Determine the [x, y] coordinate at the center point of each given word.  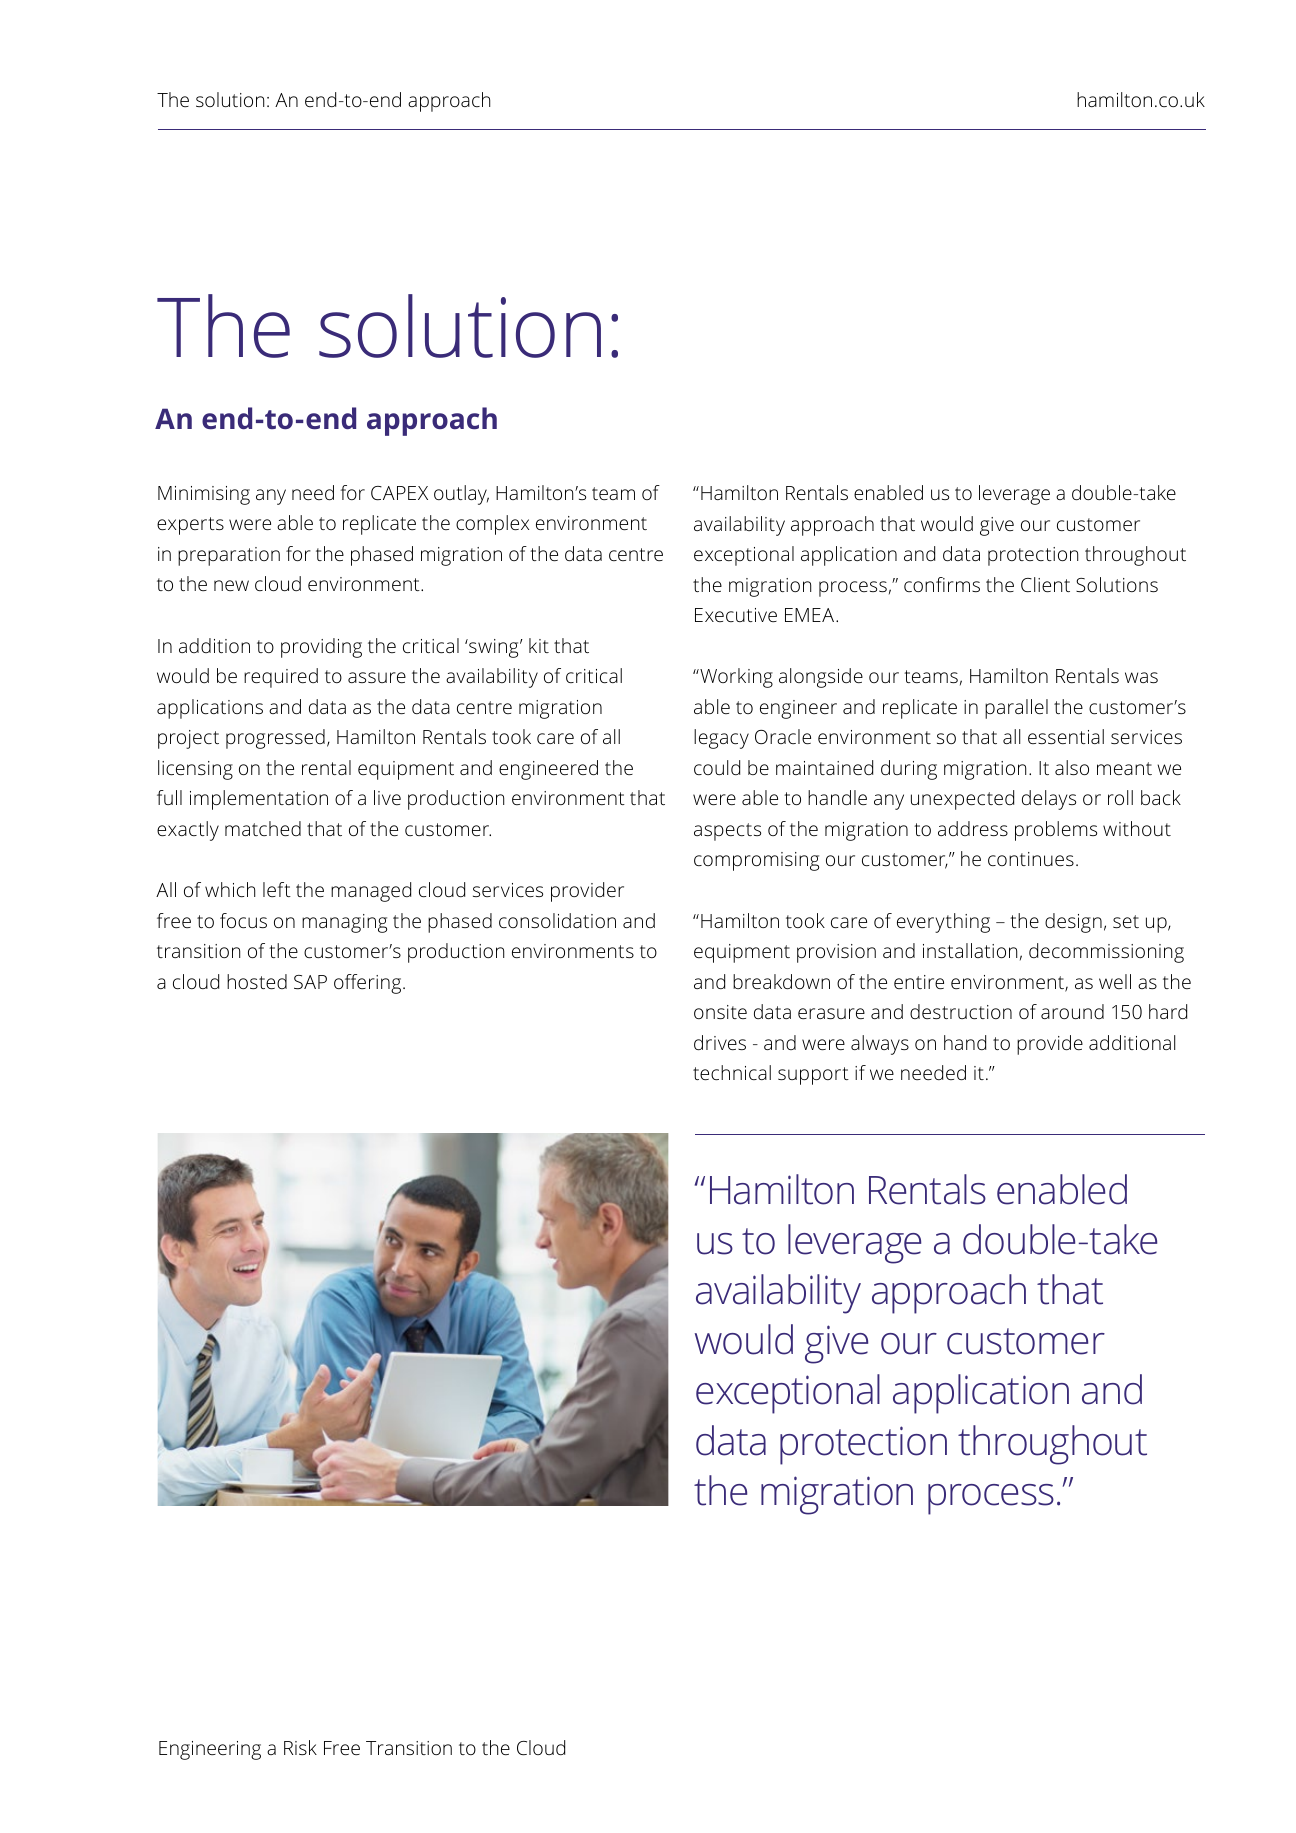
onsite [720, 1012]
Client [1045, 584]
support [813, 1076]
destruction [961, 1011]
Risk [300, 1747]
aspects [727, 832]
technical [732, 1072]
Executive [736, 615]
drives [720, 1042]
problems [1056, 831]
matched [263, 828]
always [880, 1045]
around [1072, 1011]
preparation [229, 556]
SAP [310, 982]
